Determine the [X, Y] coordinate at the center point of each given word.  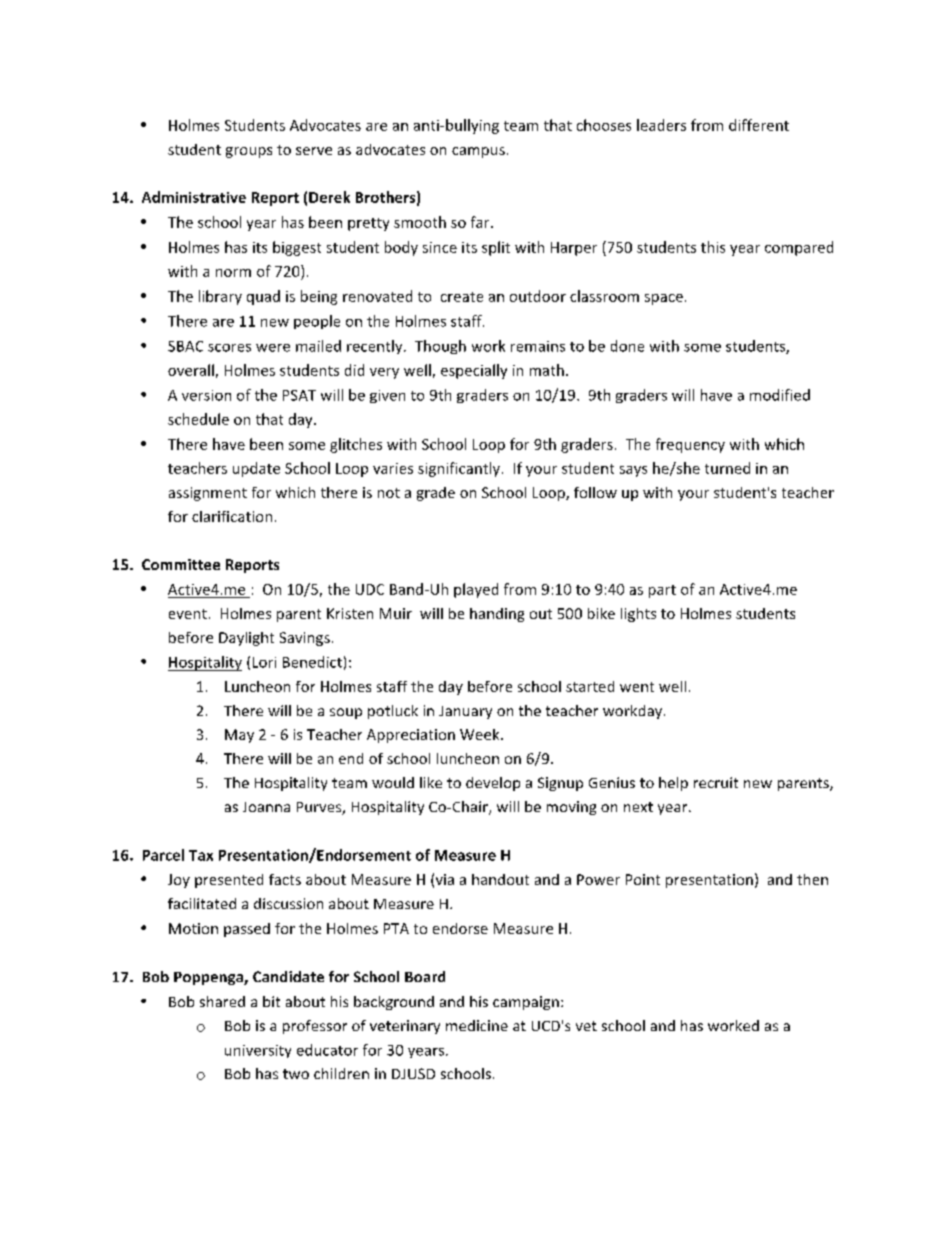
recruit [716, 782]
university [258, 1051]
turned [727, 468]
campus [478, 152]
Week [481, 734]
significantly [459, 469]
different [759, 125]
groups [249, 152]
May [239, 736]
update [256, 469]
